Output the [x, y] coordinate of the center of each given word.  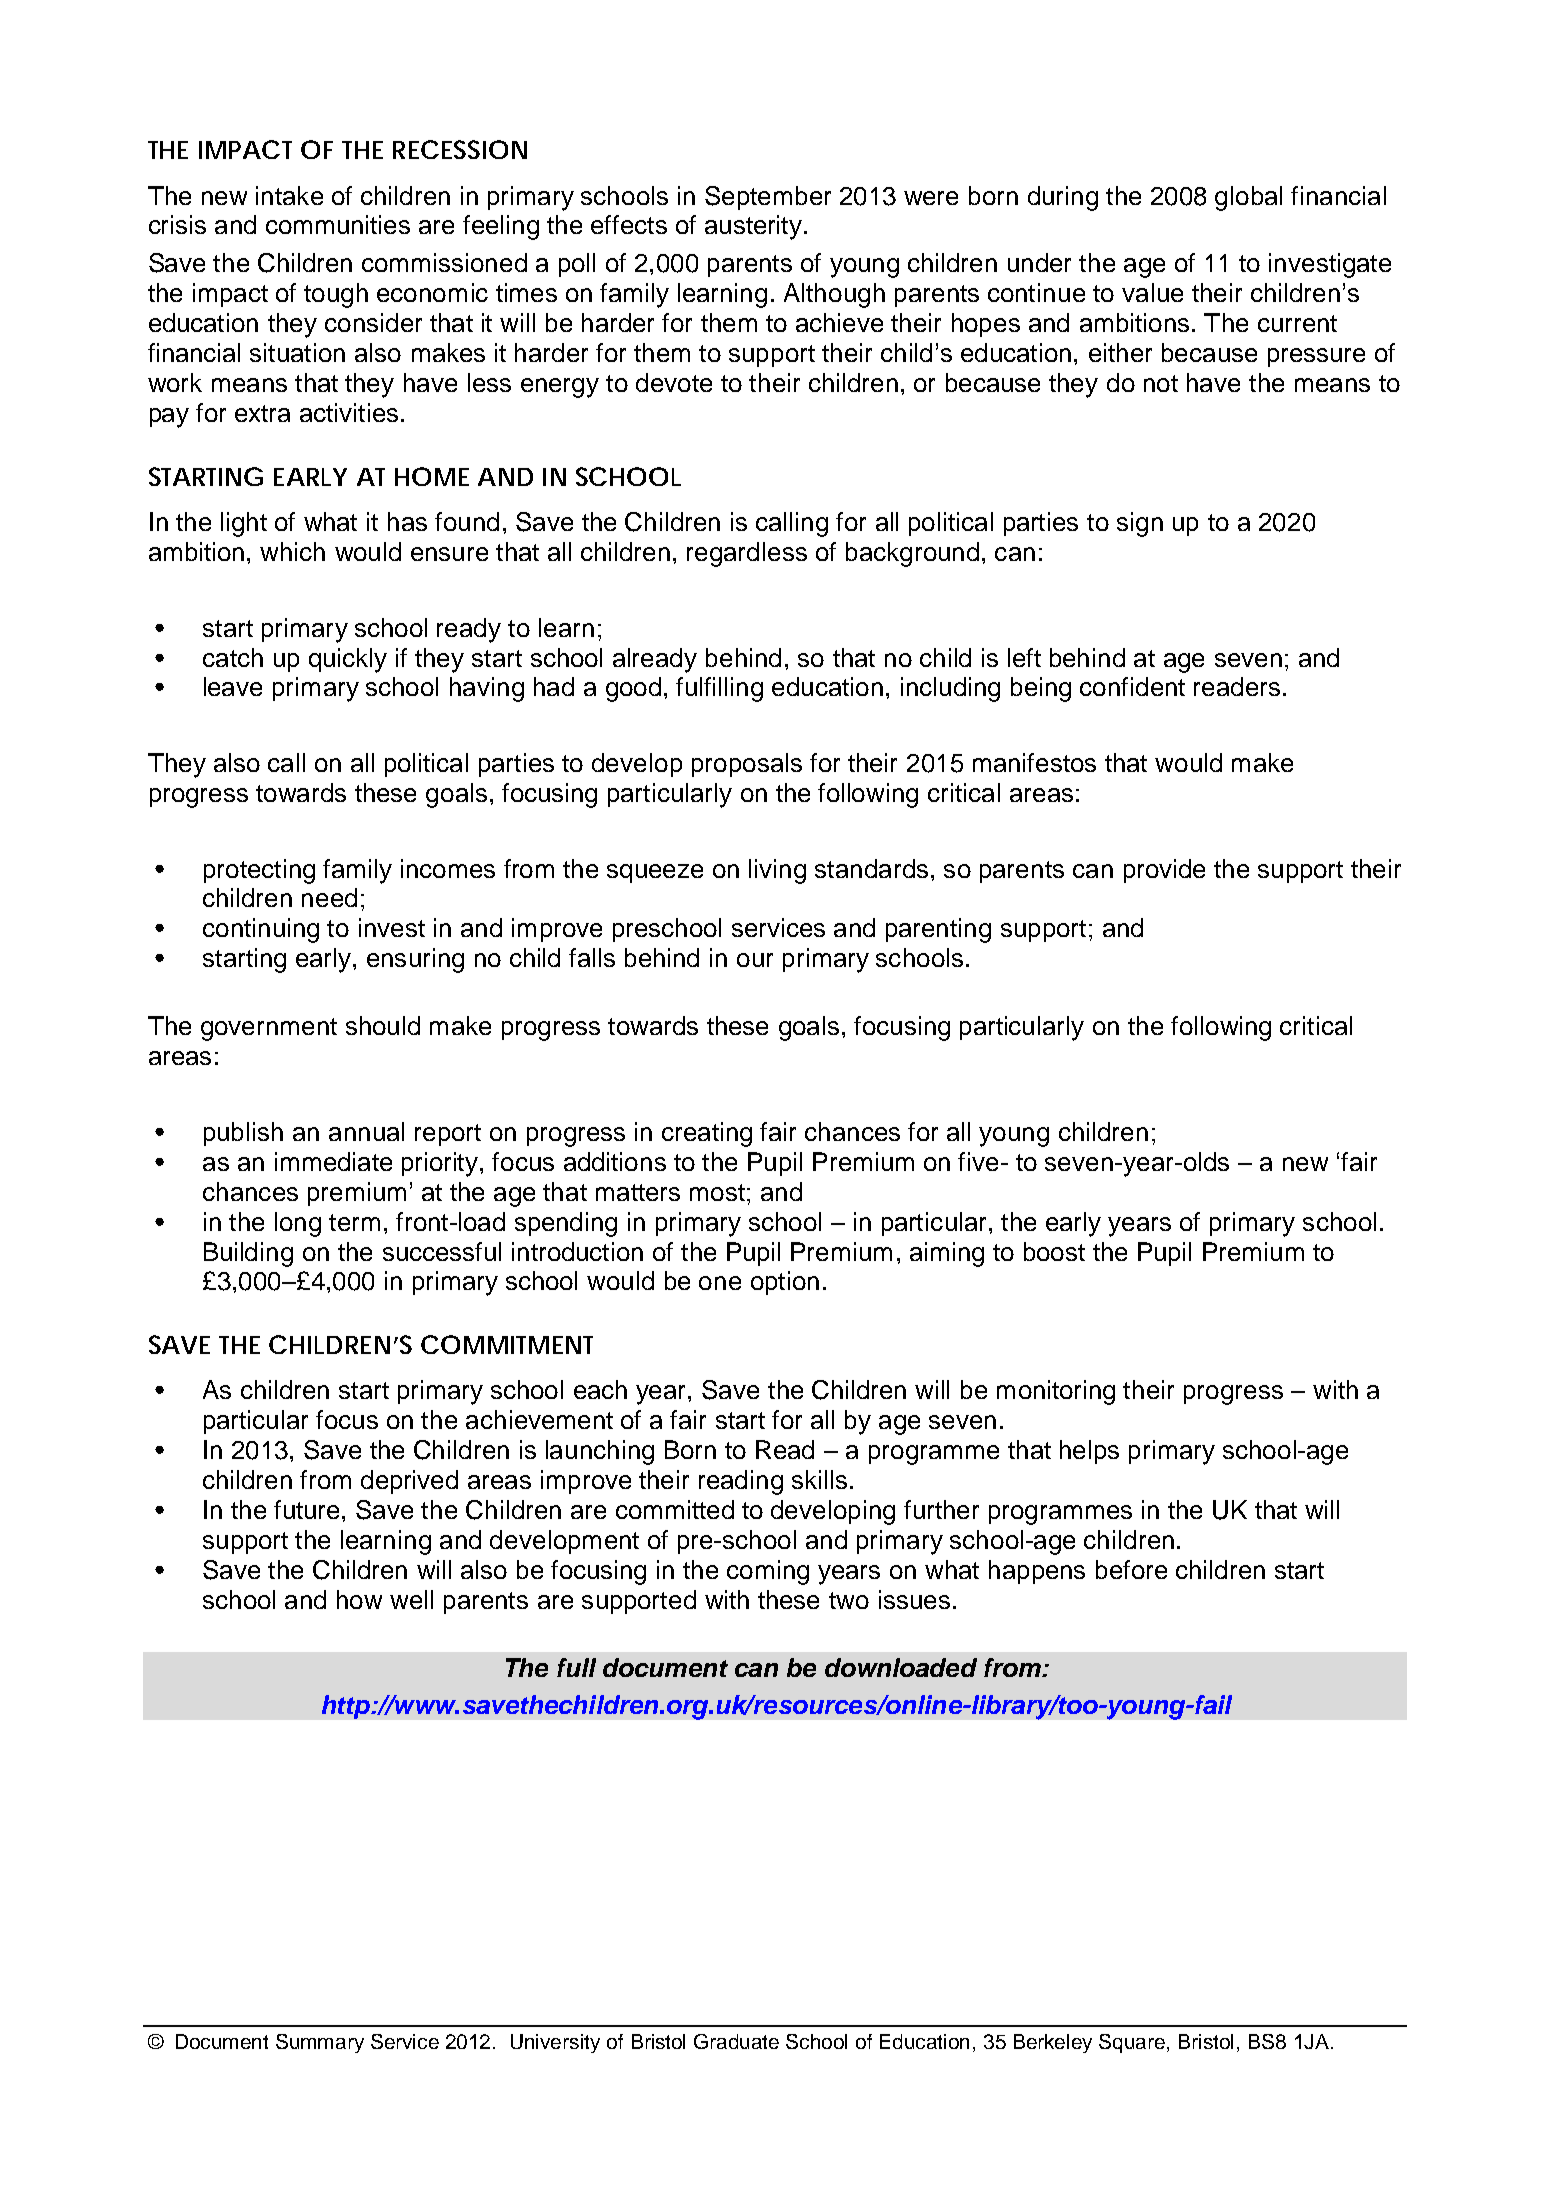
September [768, 198]
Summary [320, 2043]
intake [289, 195]
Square [1133, 2043]
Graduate [736, 2041]
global [1248, 198]
